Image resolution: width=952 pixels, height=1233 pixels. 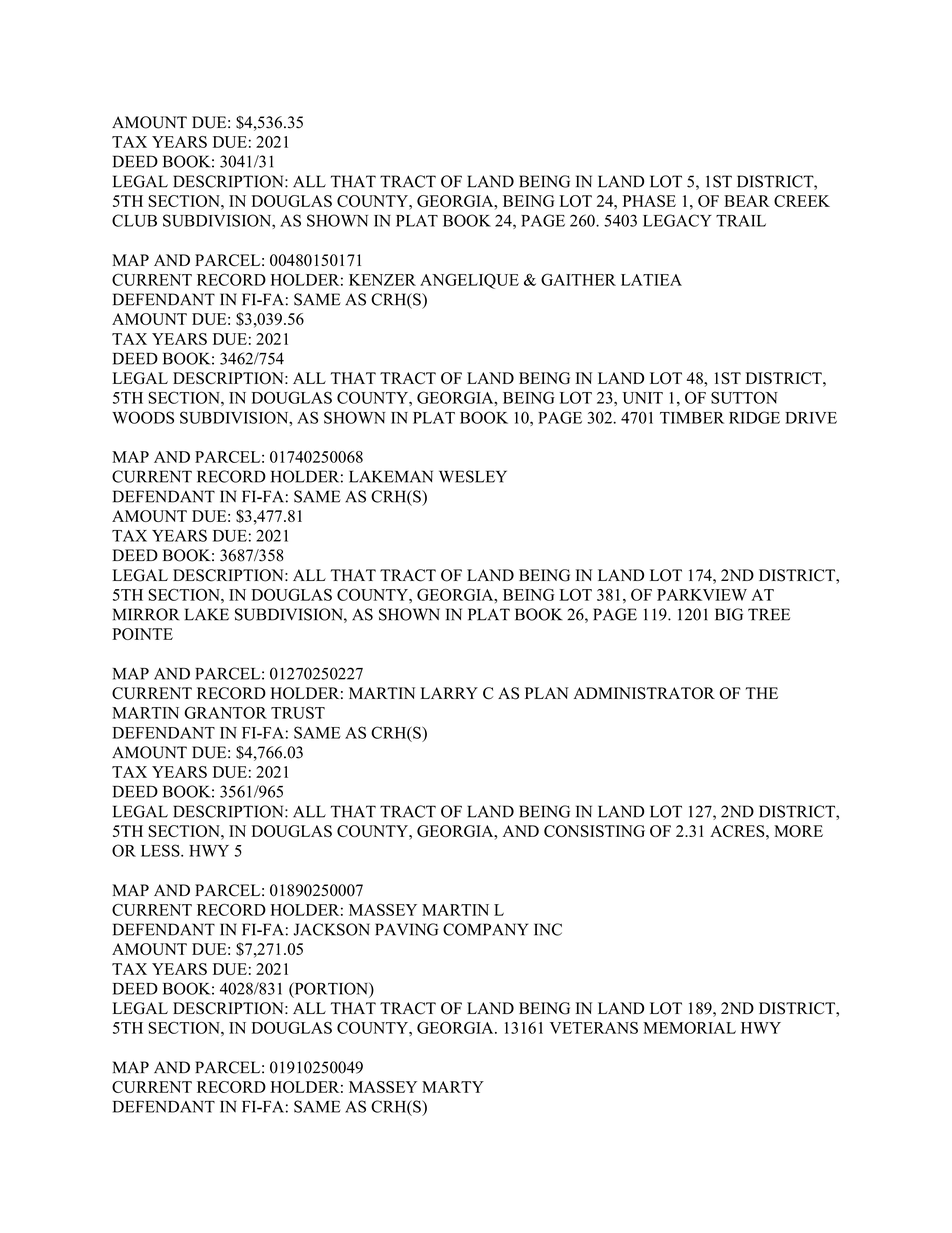 What do you see at coordinates (134, 220) in the document?
I see `CLUB` at bounding box center [134, 220].
